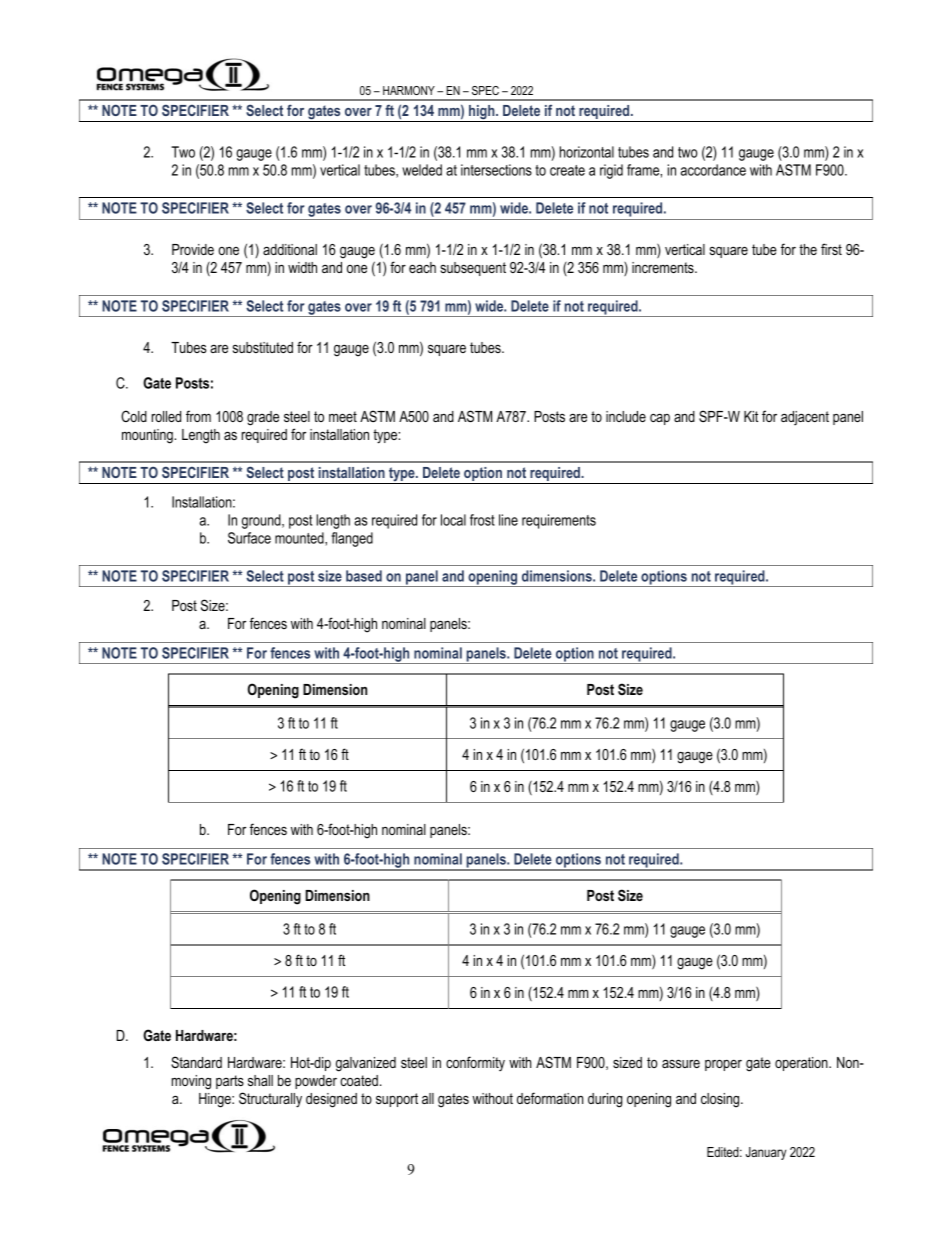  I want to click on line, so click(508, 520).
